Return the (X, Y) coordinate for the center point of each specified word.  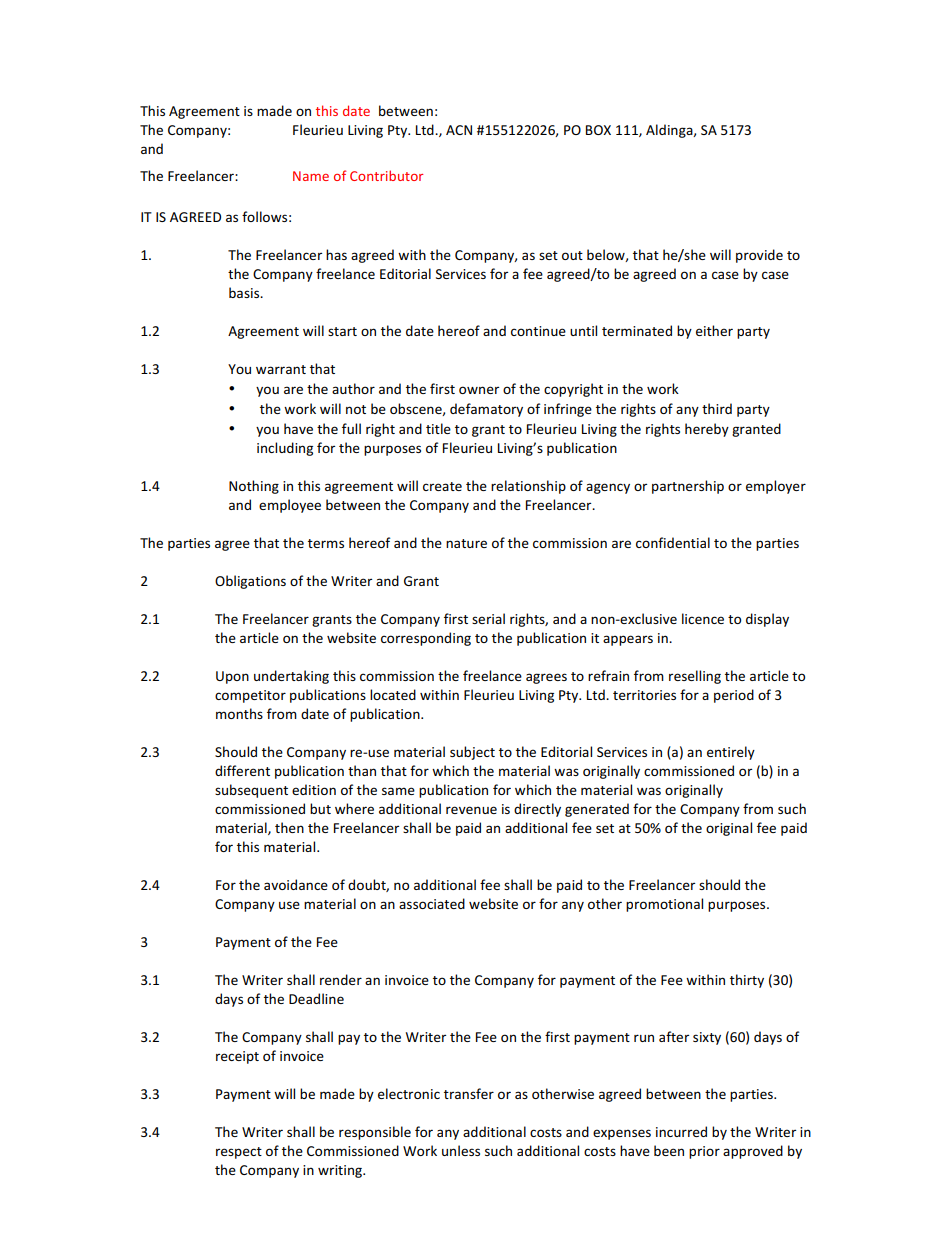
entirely (731, 753)
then (289, 827)
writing (341, 1171)
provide (759, 256)
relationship (528, 487)
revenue (471, 810)
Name (311, 176)
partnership (688, 487)
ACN (459, 130)
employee (290, 506)
